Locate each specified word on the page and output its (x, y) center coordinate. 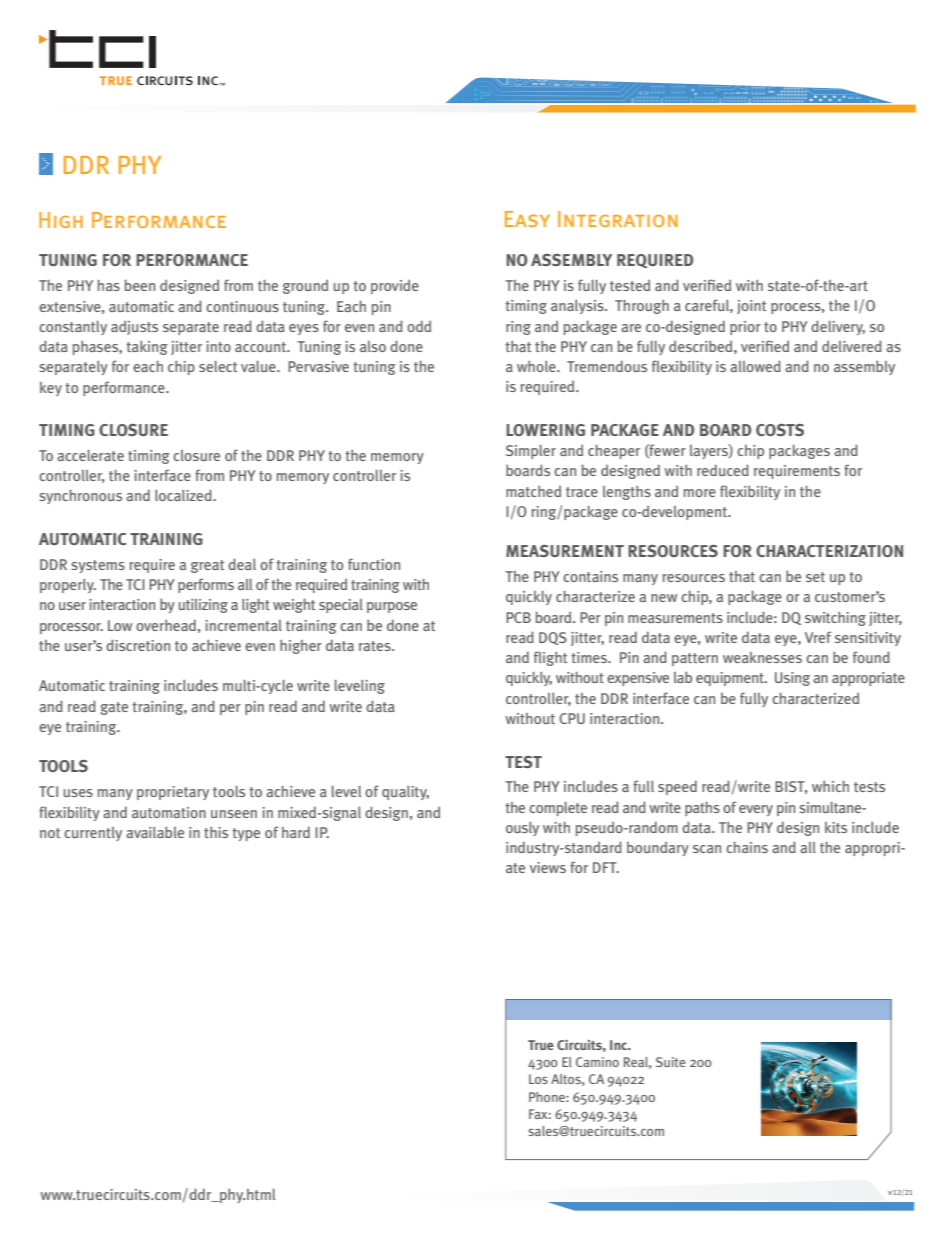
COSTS (780, 430)
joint (751, 307)
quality (405, 793)
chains (747, 847)
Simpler (531, 452)
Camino (597, 1062)
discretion (138, 645)
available (155, 832)
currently (93, 834)
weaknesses (762, 657)
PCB (518, 617)
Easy (527, 219)
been (140, 285)
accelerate (90, 455)
